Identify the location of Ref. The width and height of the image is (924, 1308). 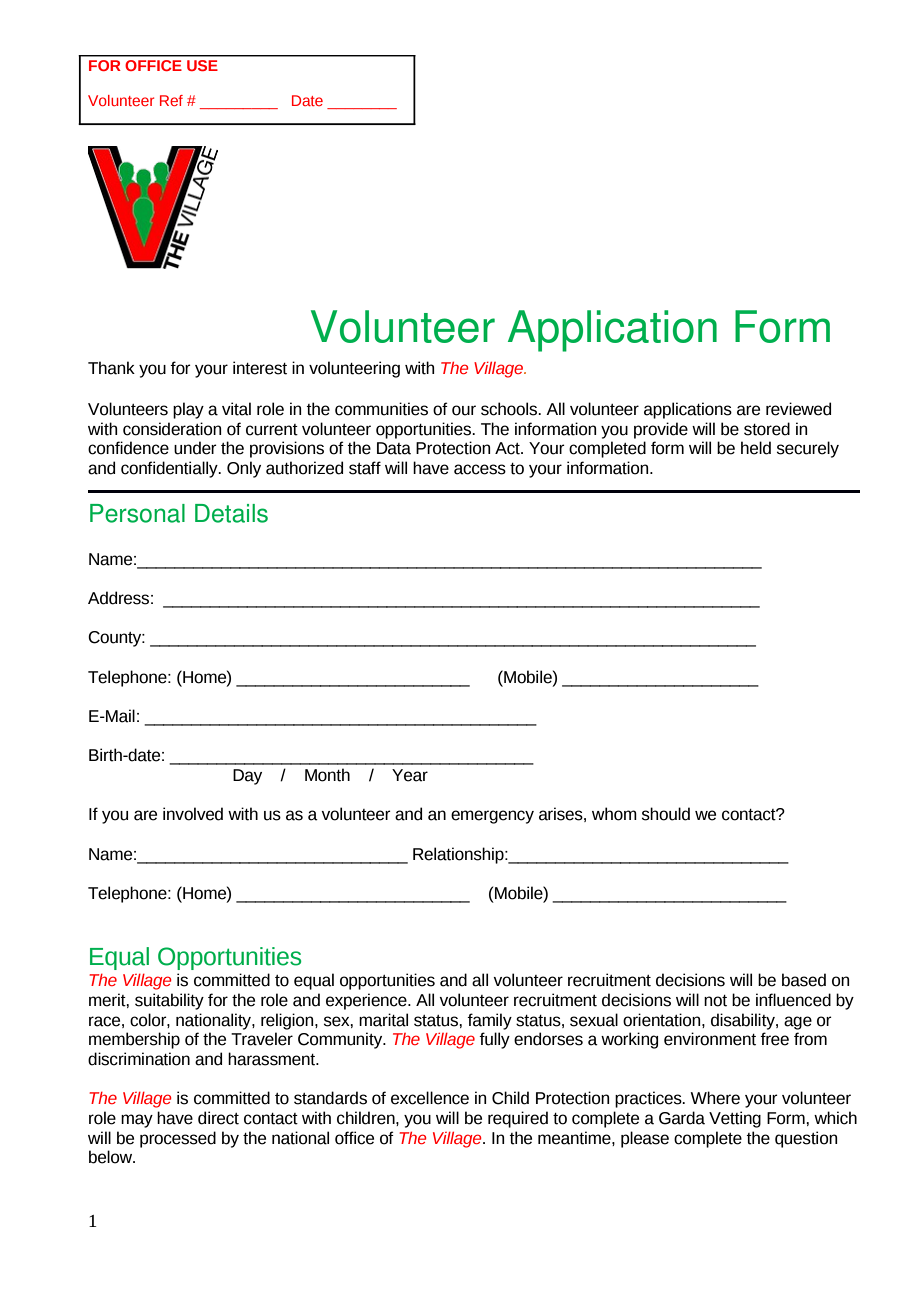
(171, 100).
